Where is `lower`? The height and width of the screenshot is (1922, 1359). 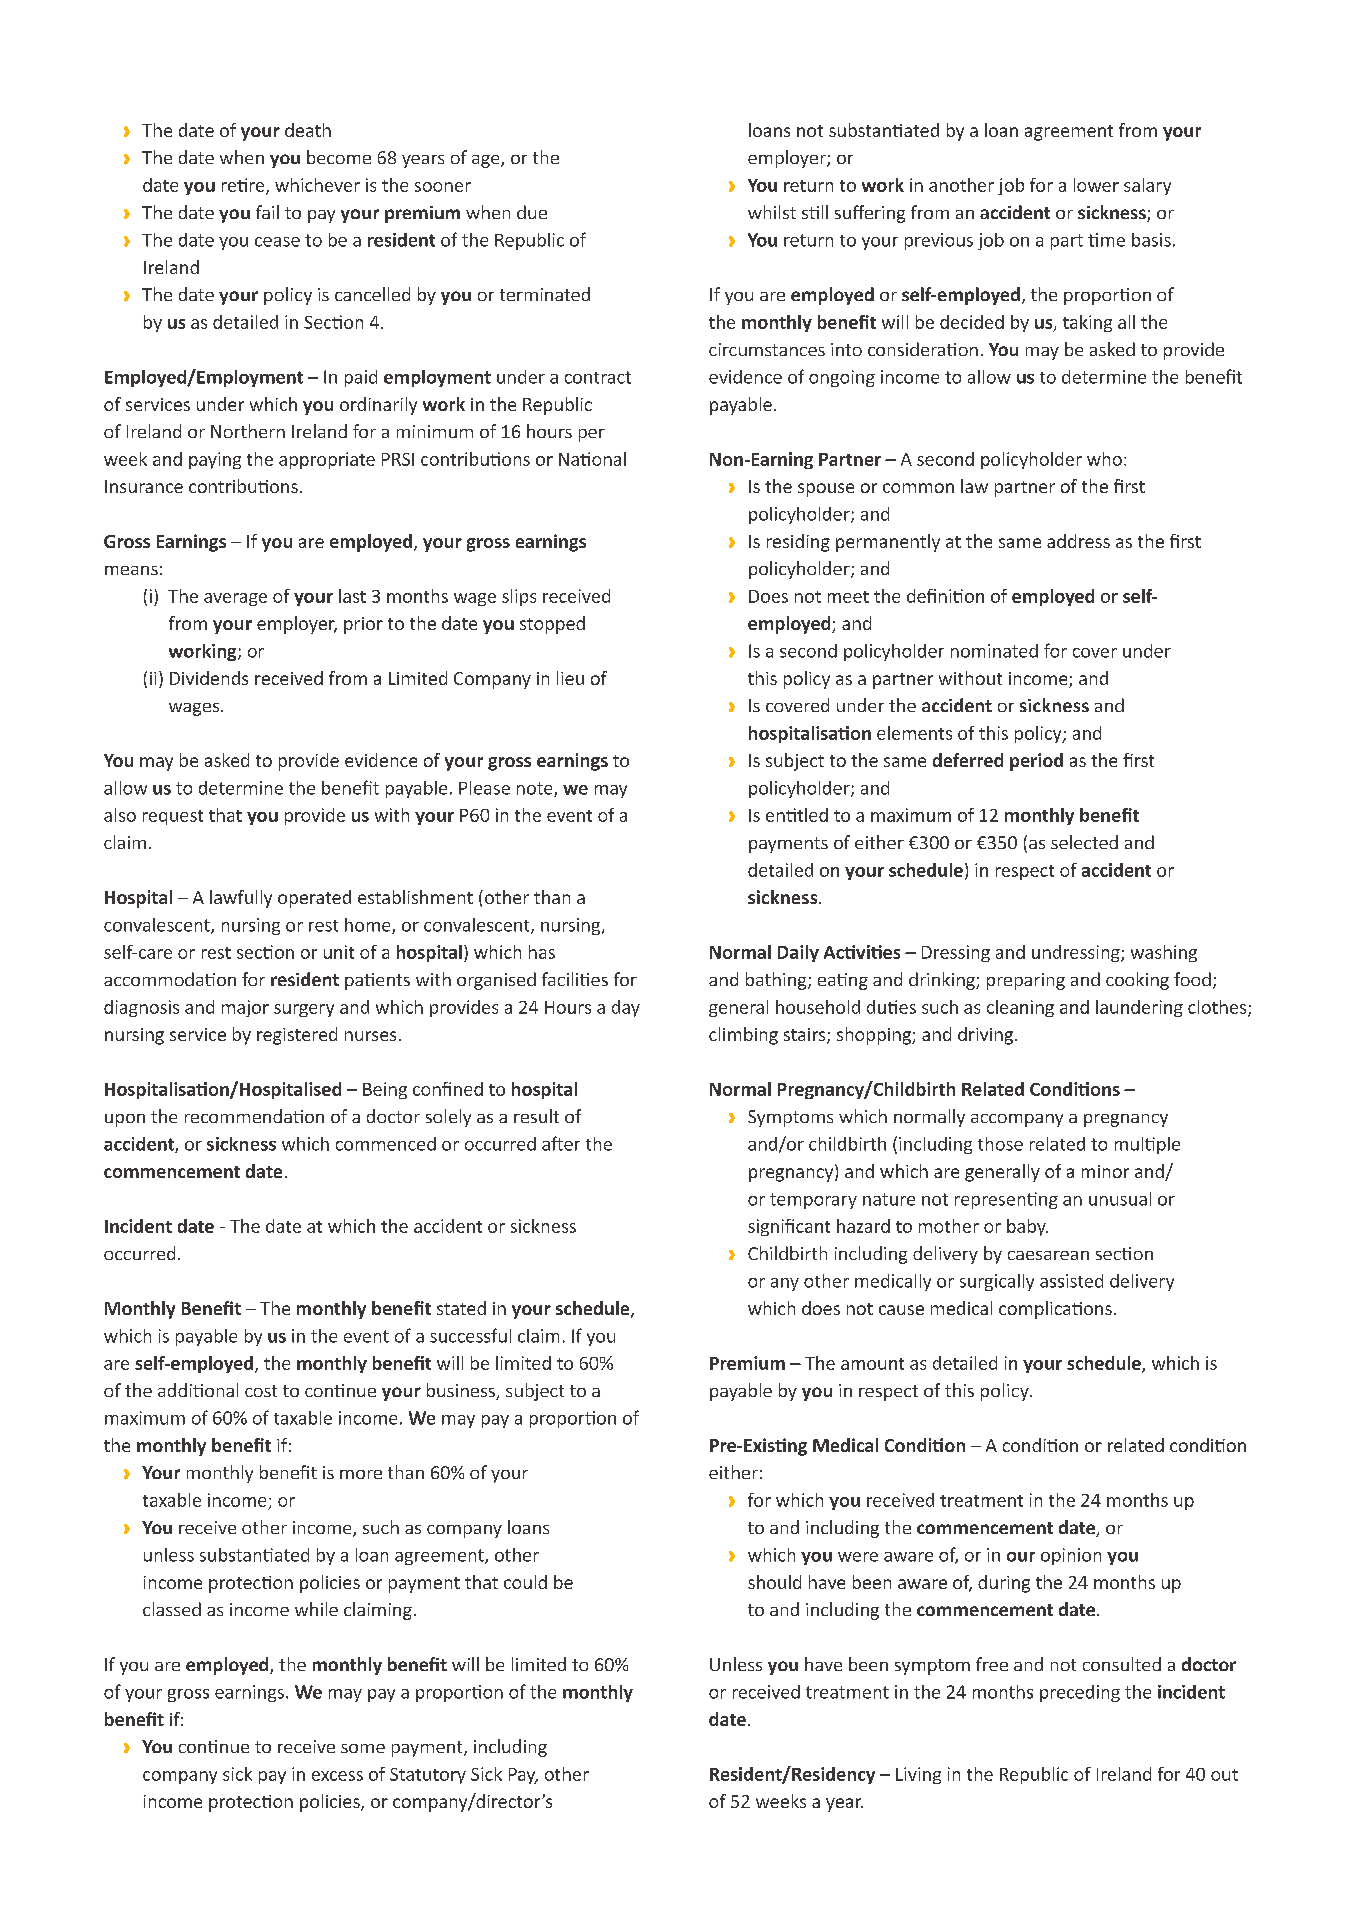
lower is located at coordinates (1096, 185).
